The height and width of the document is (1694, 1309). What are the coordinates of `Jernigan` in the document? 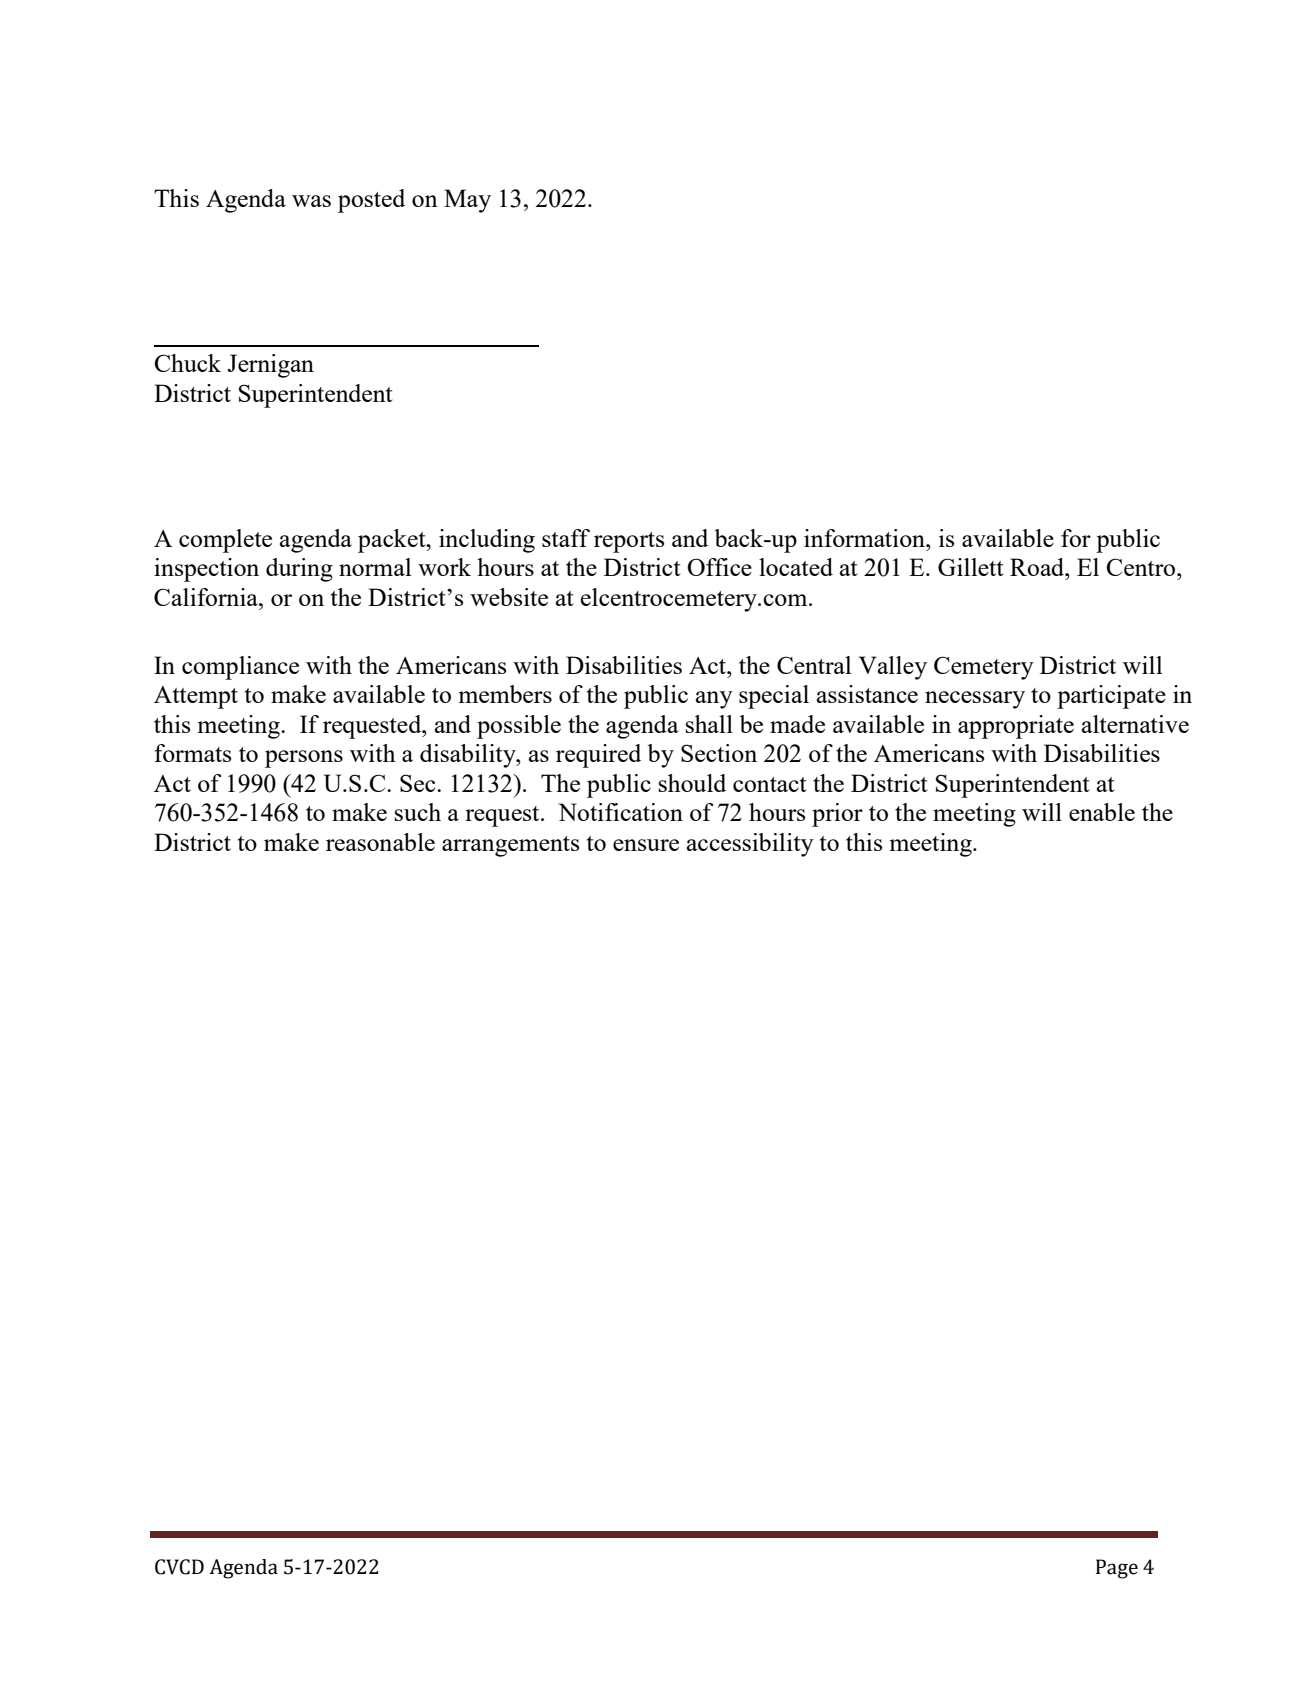 It's located at (271, 366).
